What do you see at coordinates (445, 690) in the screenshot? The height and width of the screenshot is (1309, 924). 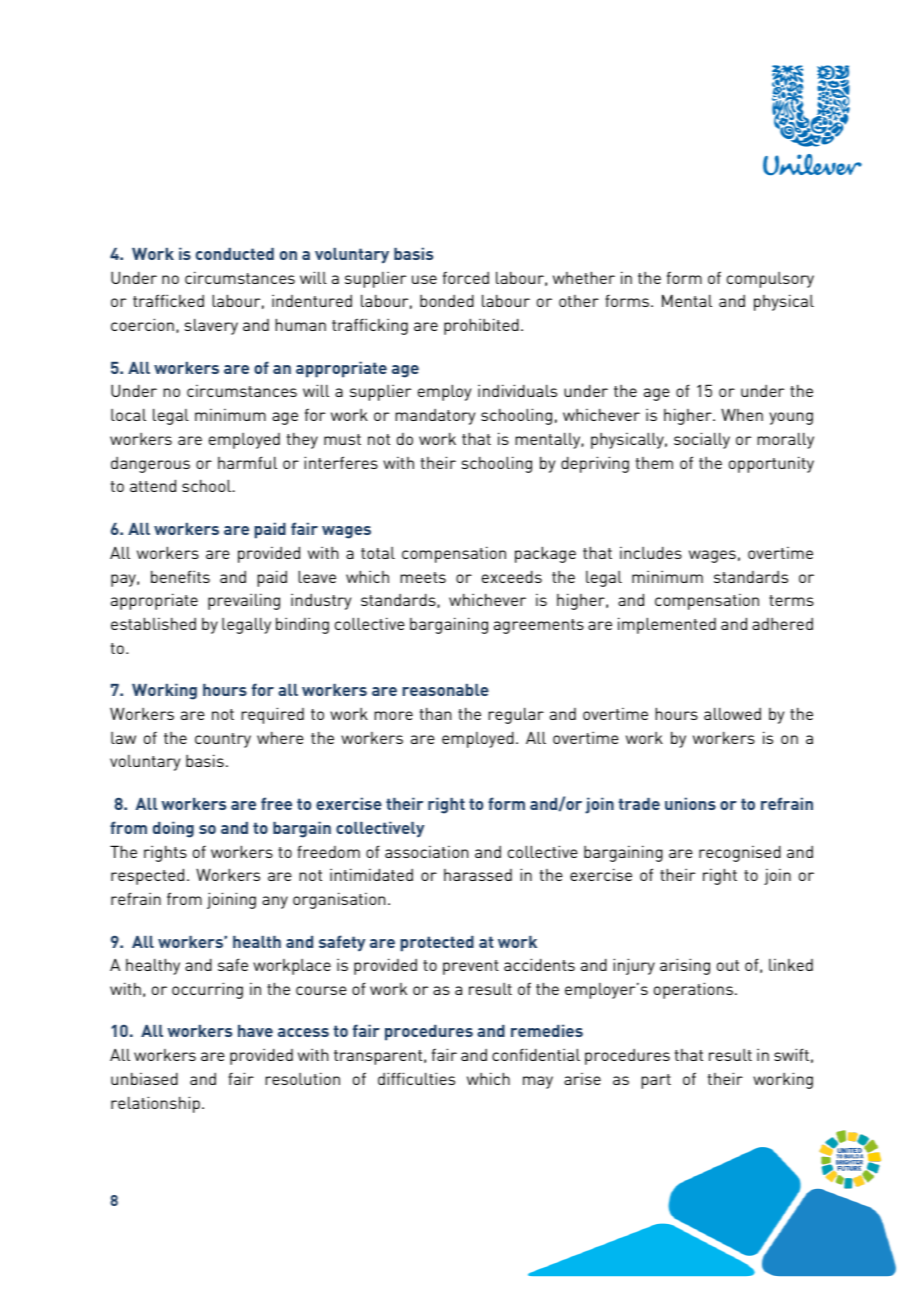 I see `reasonable` at bounding box center [445, 690].
